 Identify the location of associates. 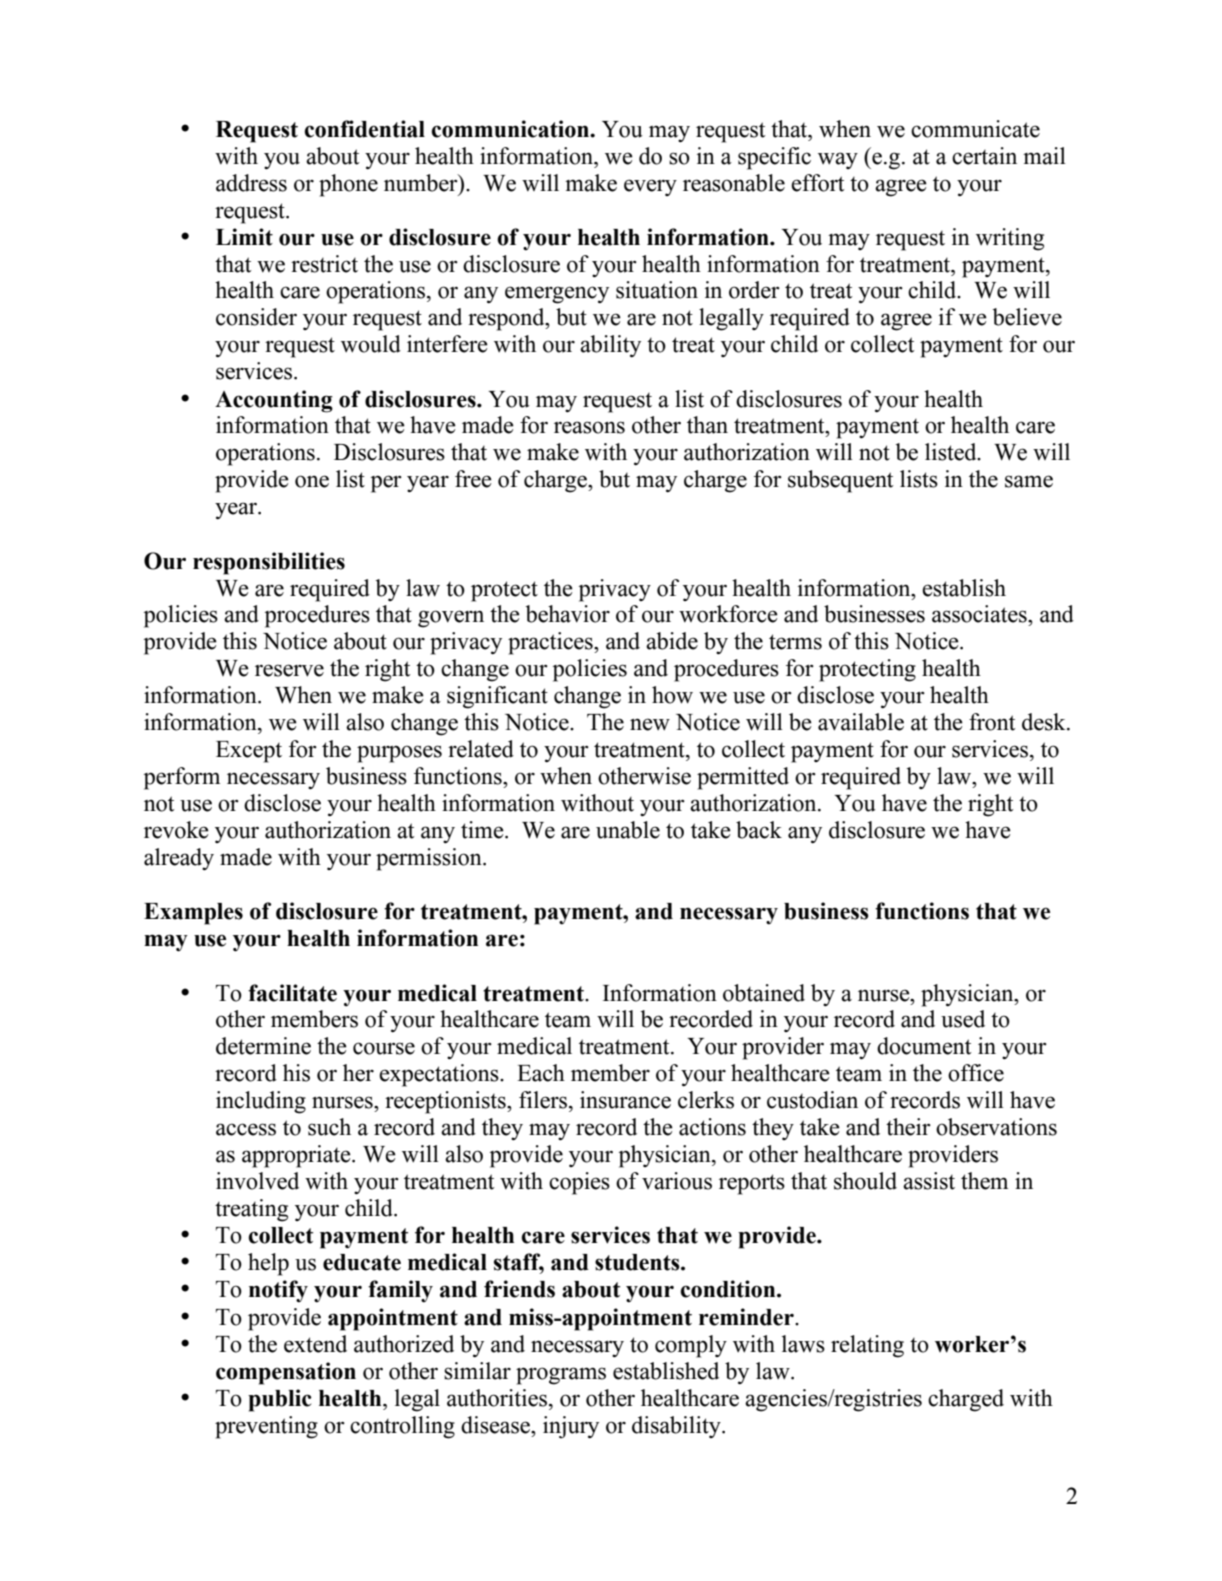
(980, 614).
